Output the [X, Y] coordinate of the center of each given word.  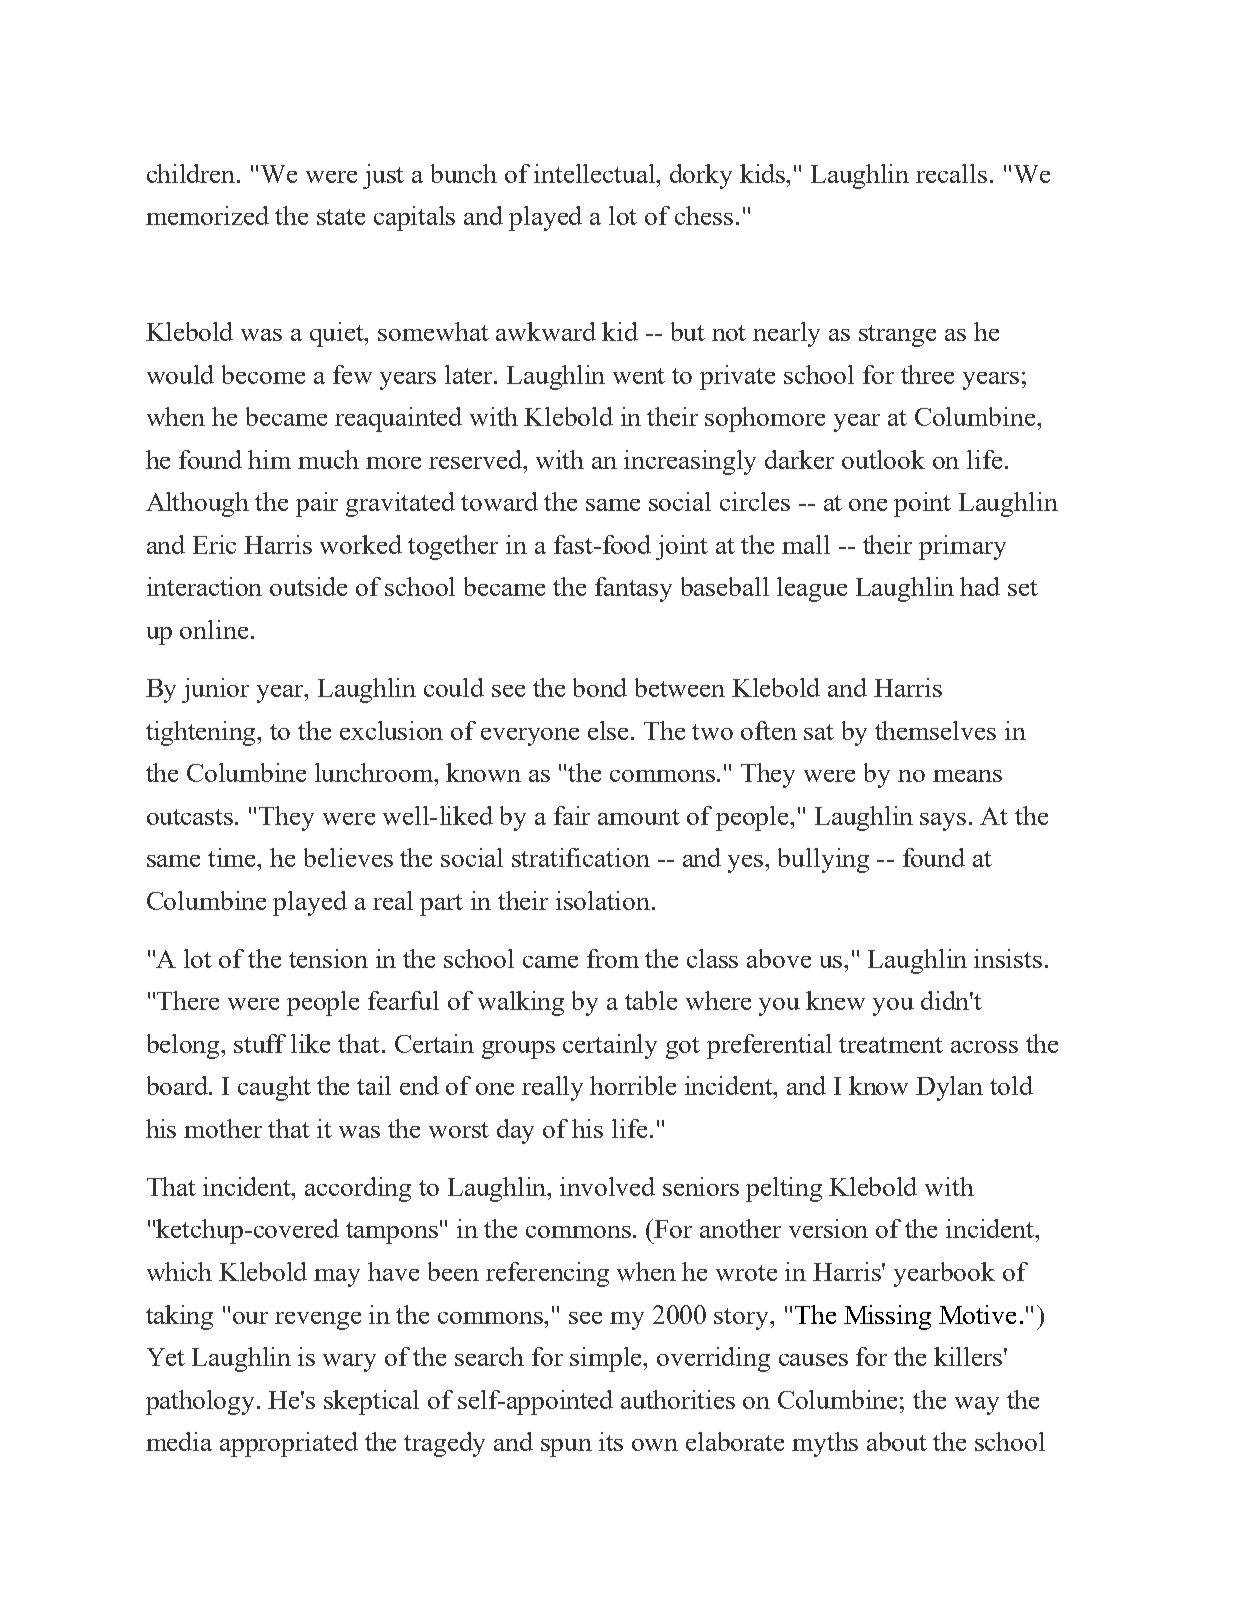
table [651, 1000]
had [980, 586]
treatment [891, 1045]
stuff [260, 1043]
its [611, 1441]
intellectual [596, 173]
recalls [951, 173]
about [897, 1441]
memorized [207, 215]
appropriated [289, 1444]
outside [308, 586]
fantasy [633, 589]
